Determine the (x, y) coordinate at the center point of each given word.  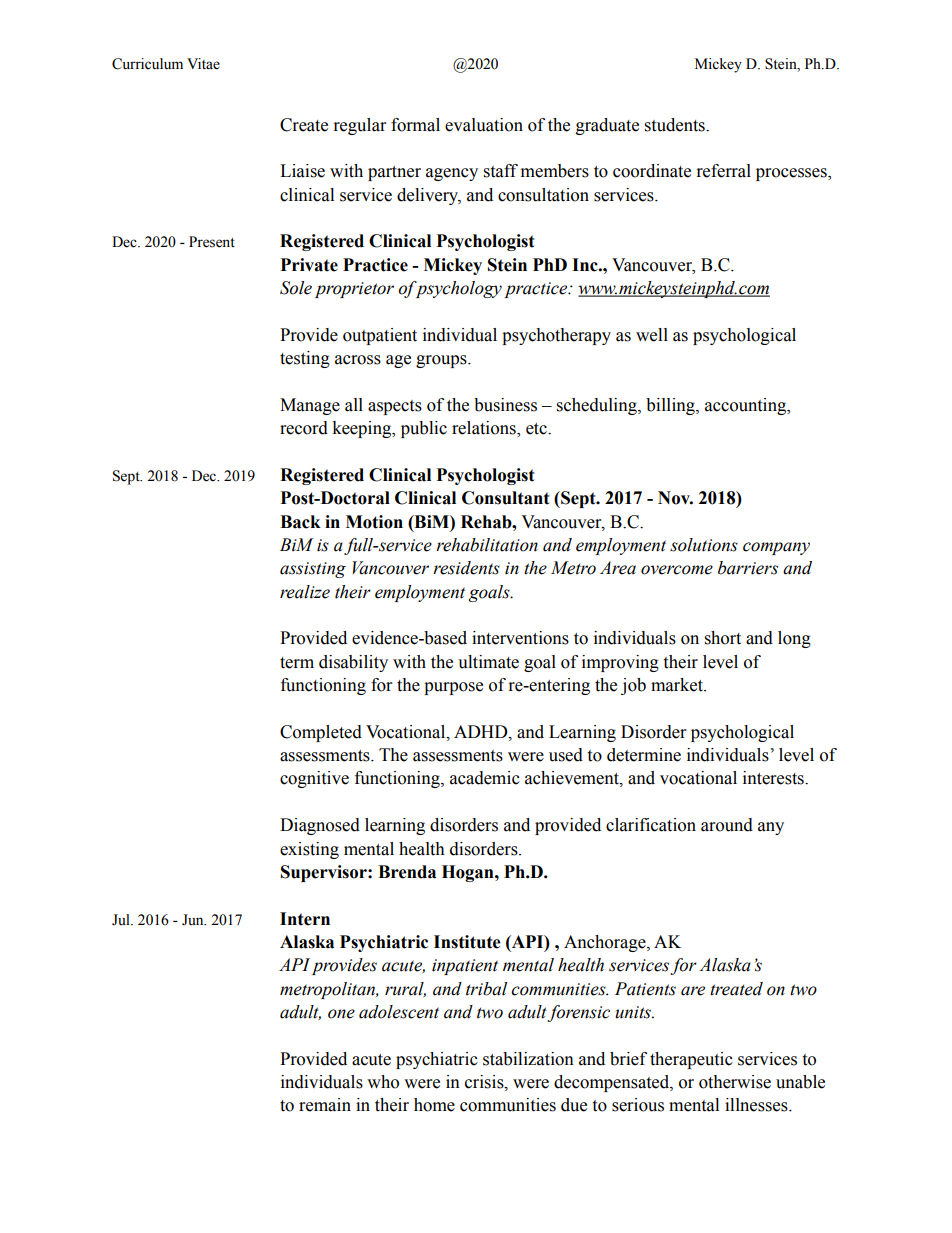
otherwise (735, 1082)
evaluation (484, 125)
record (304, 428)
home (434, 1105)
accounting (747, 406)
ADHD (482, 732)
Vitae (203, 64)
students (676, 125)
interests (774, 778)
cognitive (314, 779)
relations (485, 429)
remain (325, 1105)
